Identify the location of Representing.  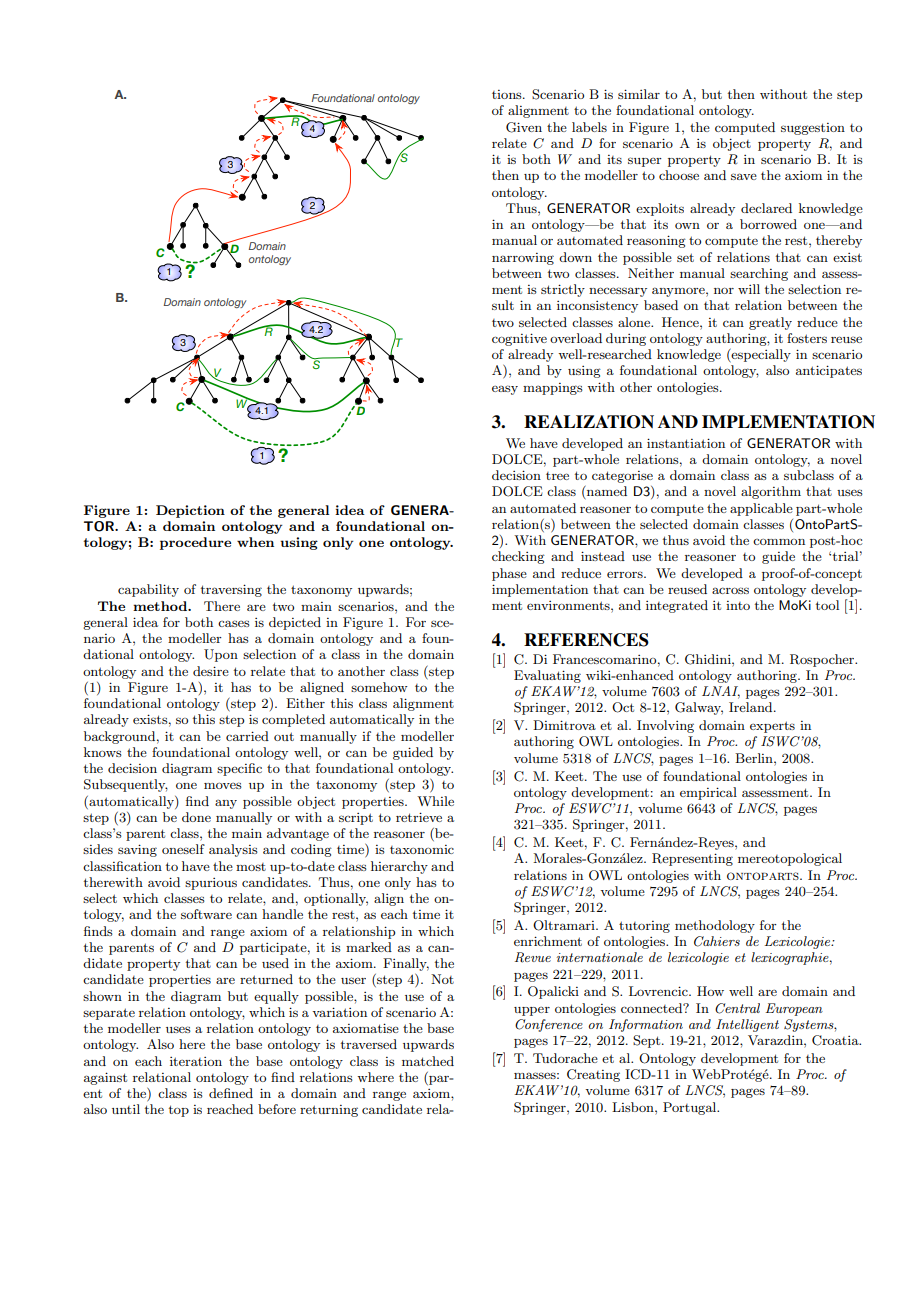
(692, 859).
